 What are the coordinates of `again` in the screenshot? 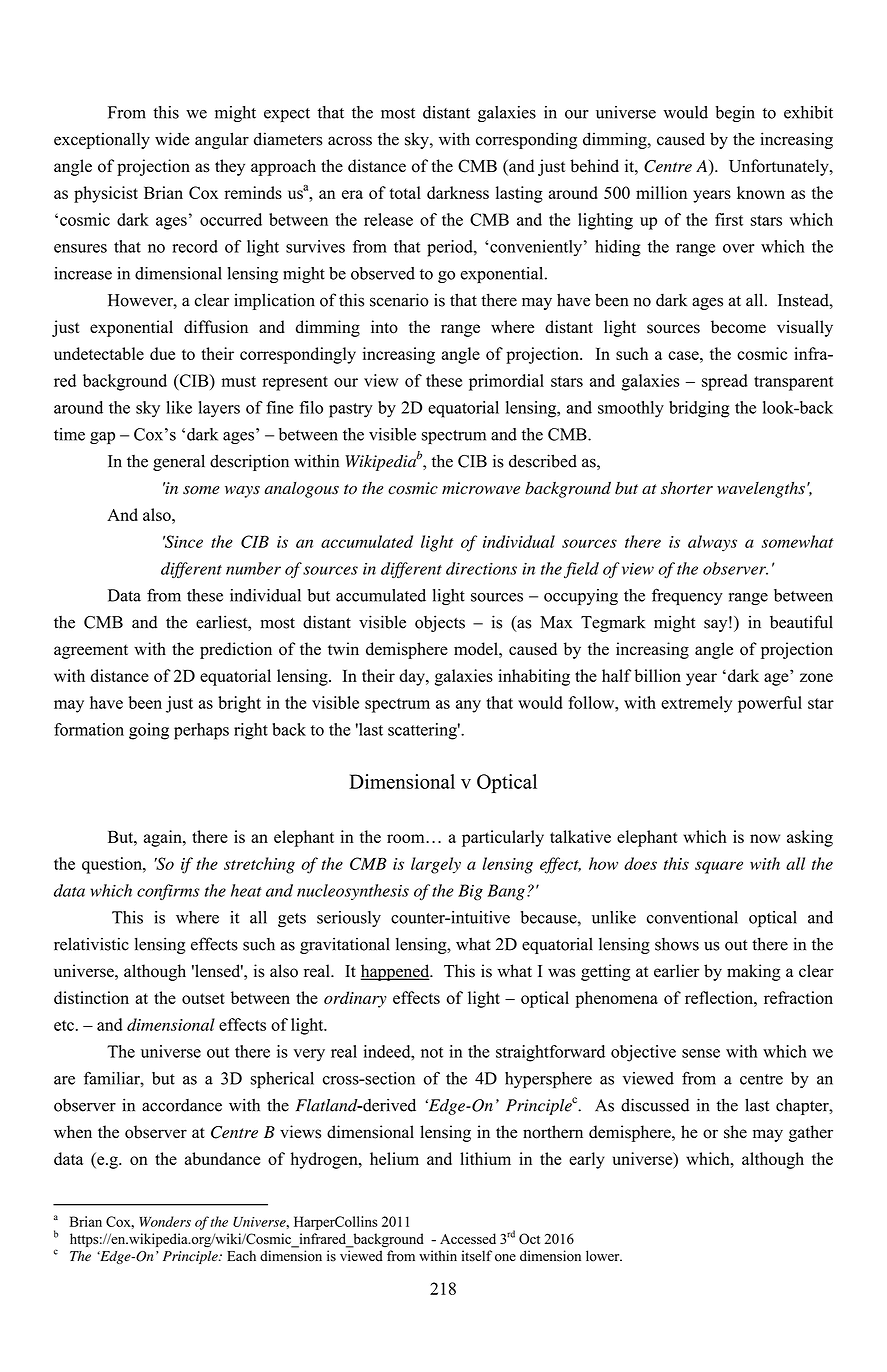 It's located at (164, 838).
